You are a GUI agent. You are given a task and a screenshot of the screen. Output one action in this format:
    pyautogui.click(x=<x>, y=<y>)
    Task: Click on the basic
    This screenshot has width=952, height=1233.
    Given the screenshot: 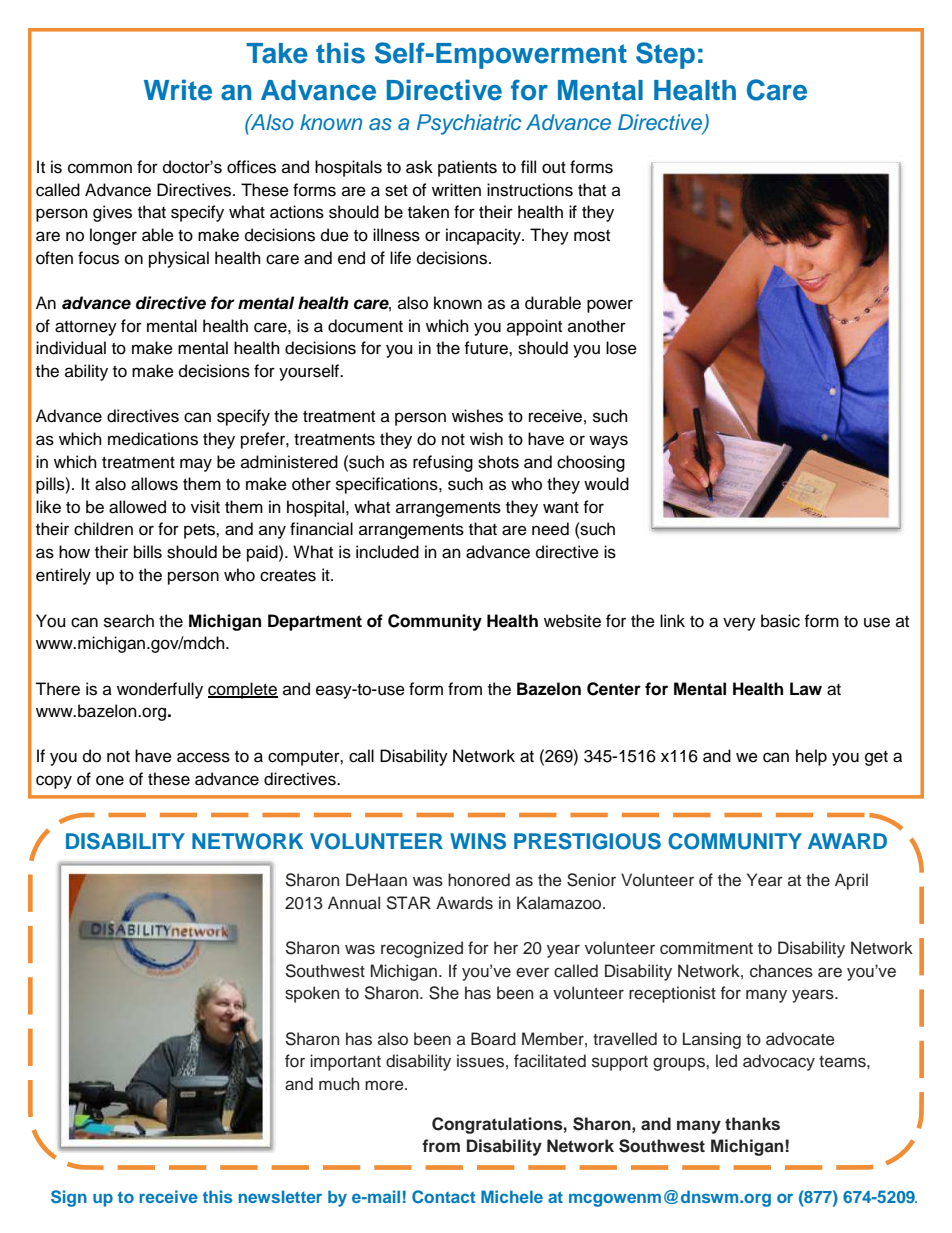 What is the action you would take?
    pyautogui.click(x=780, y=621)
